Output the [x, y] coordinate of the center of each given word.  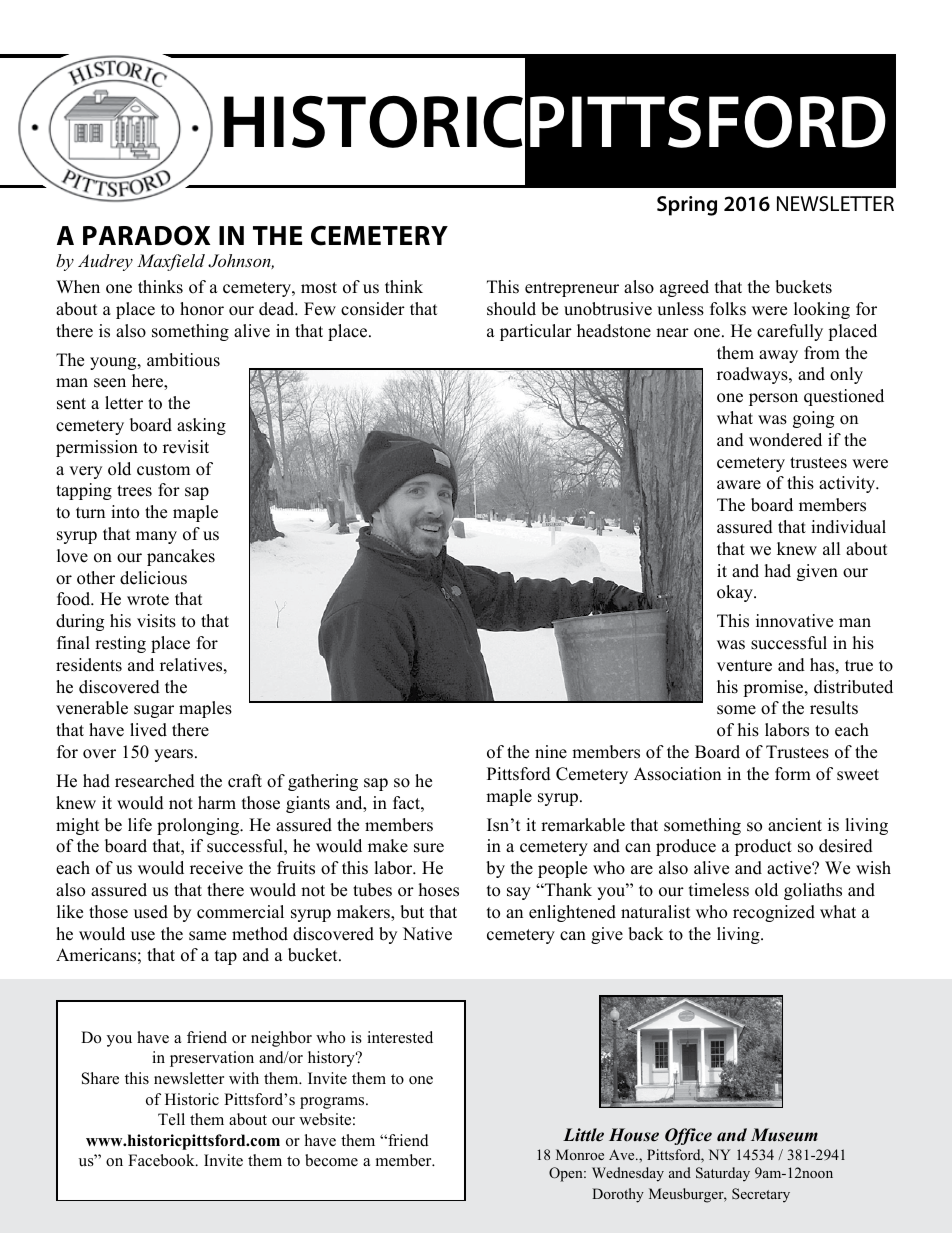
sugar [154, 711]
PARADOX [146, 236]
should [511, 309]
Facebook [162, 1160]
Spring [687, 206]
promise [774, 688]
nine [551, 752]
